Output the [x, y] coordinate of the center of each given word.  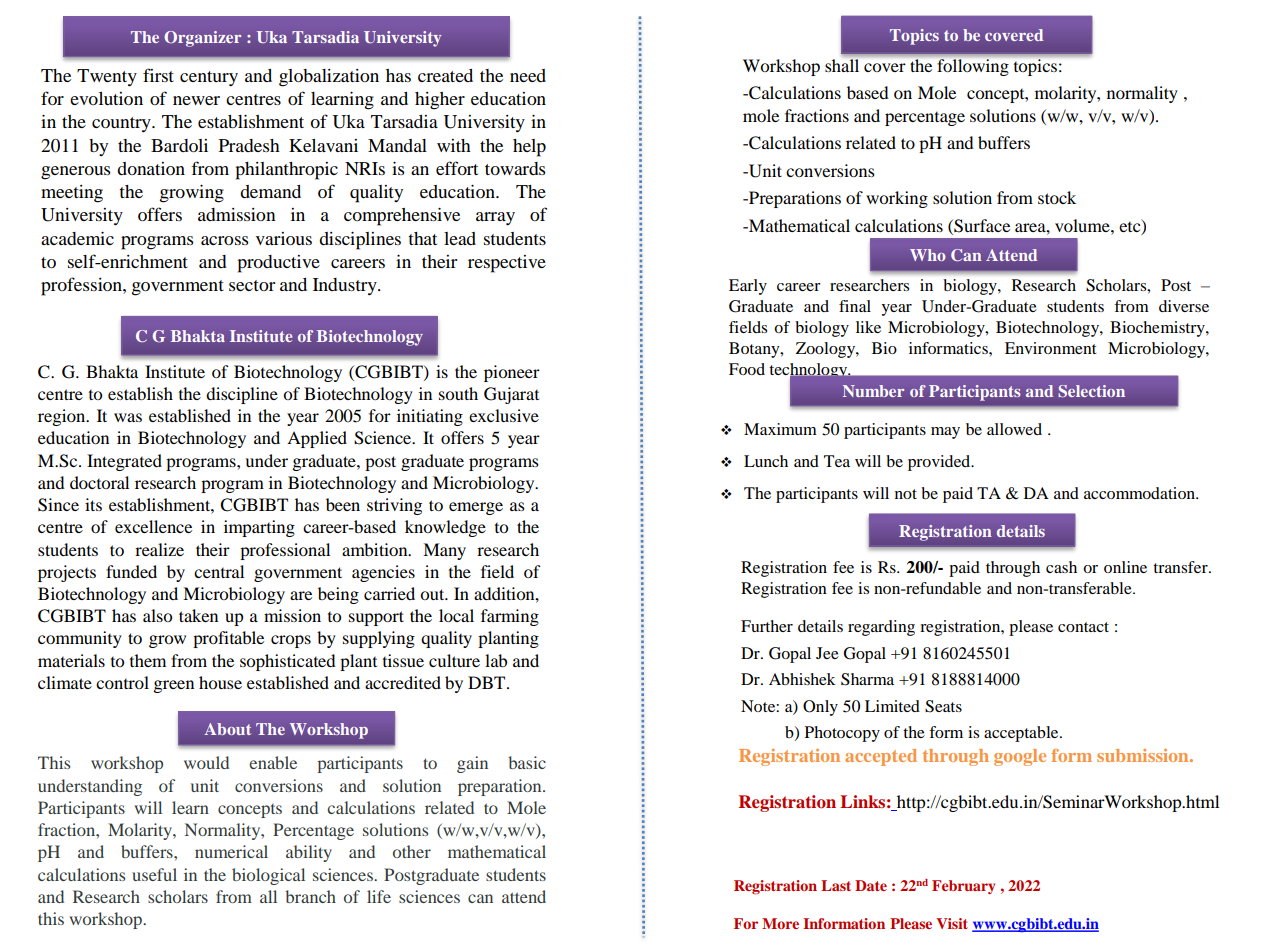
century [209, 79]
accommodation [1141, 493]
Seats [943, 706]
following [973, 67]
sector [252, 285]
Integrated [124, 462]
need [528, 75]
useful [154, 874]
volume [1083, 225]
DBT [488, 682]
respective [507, 264]
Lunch [766, 461]
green [174, 686]
